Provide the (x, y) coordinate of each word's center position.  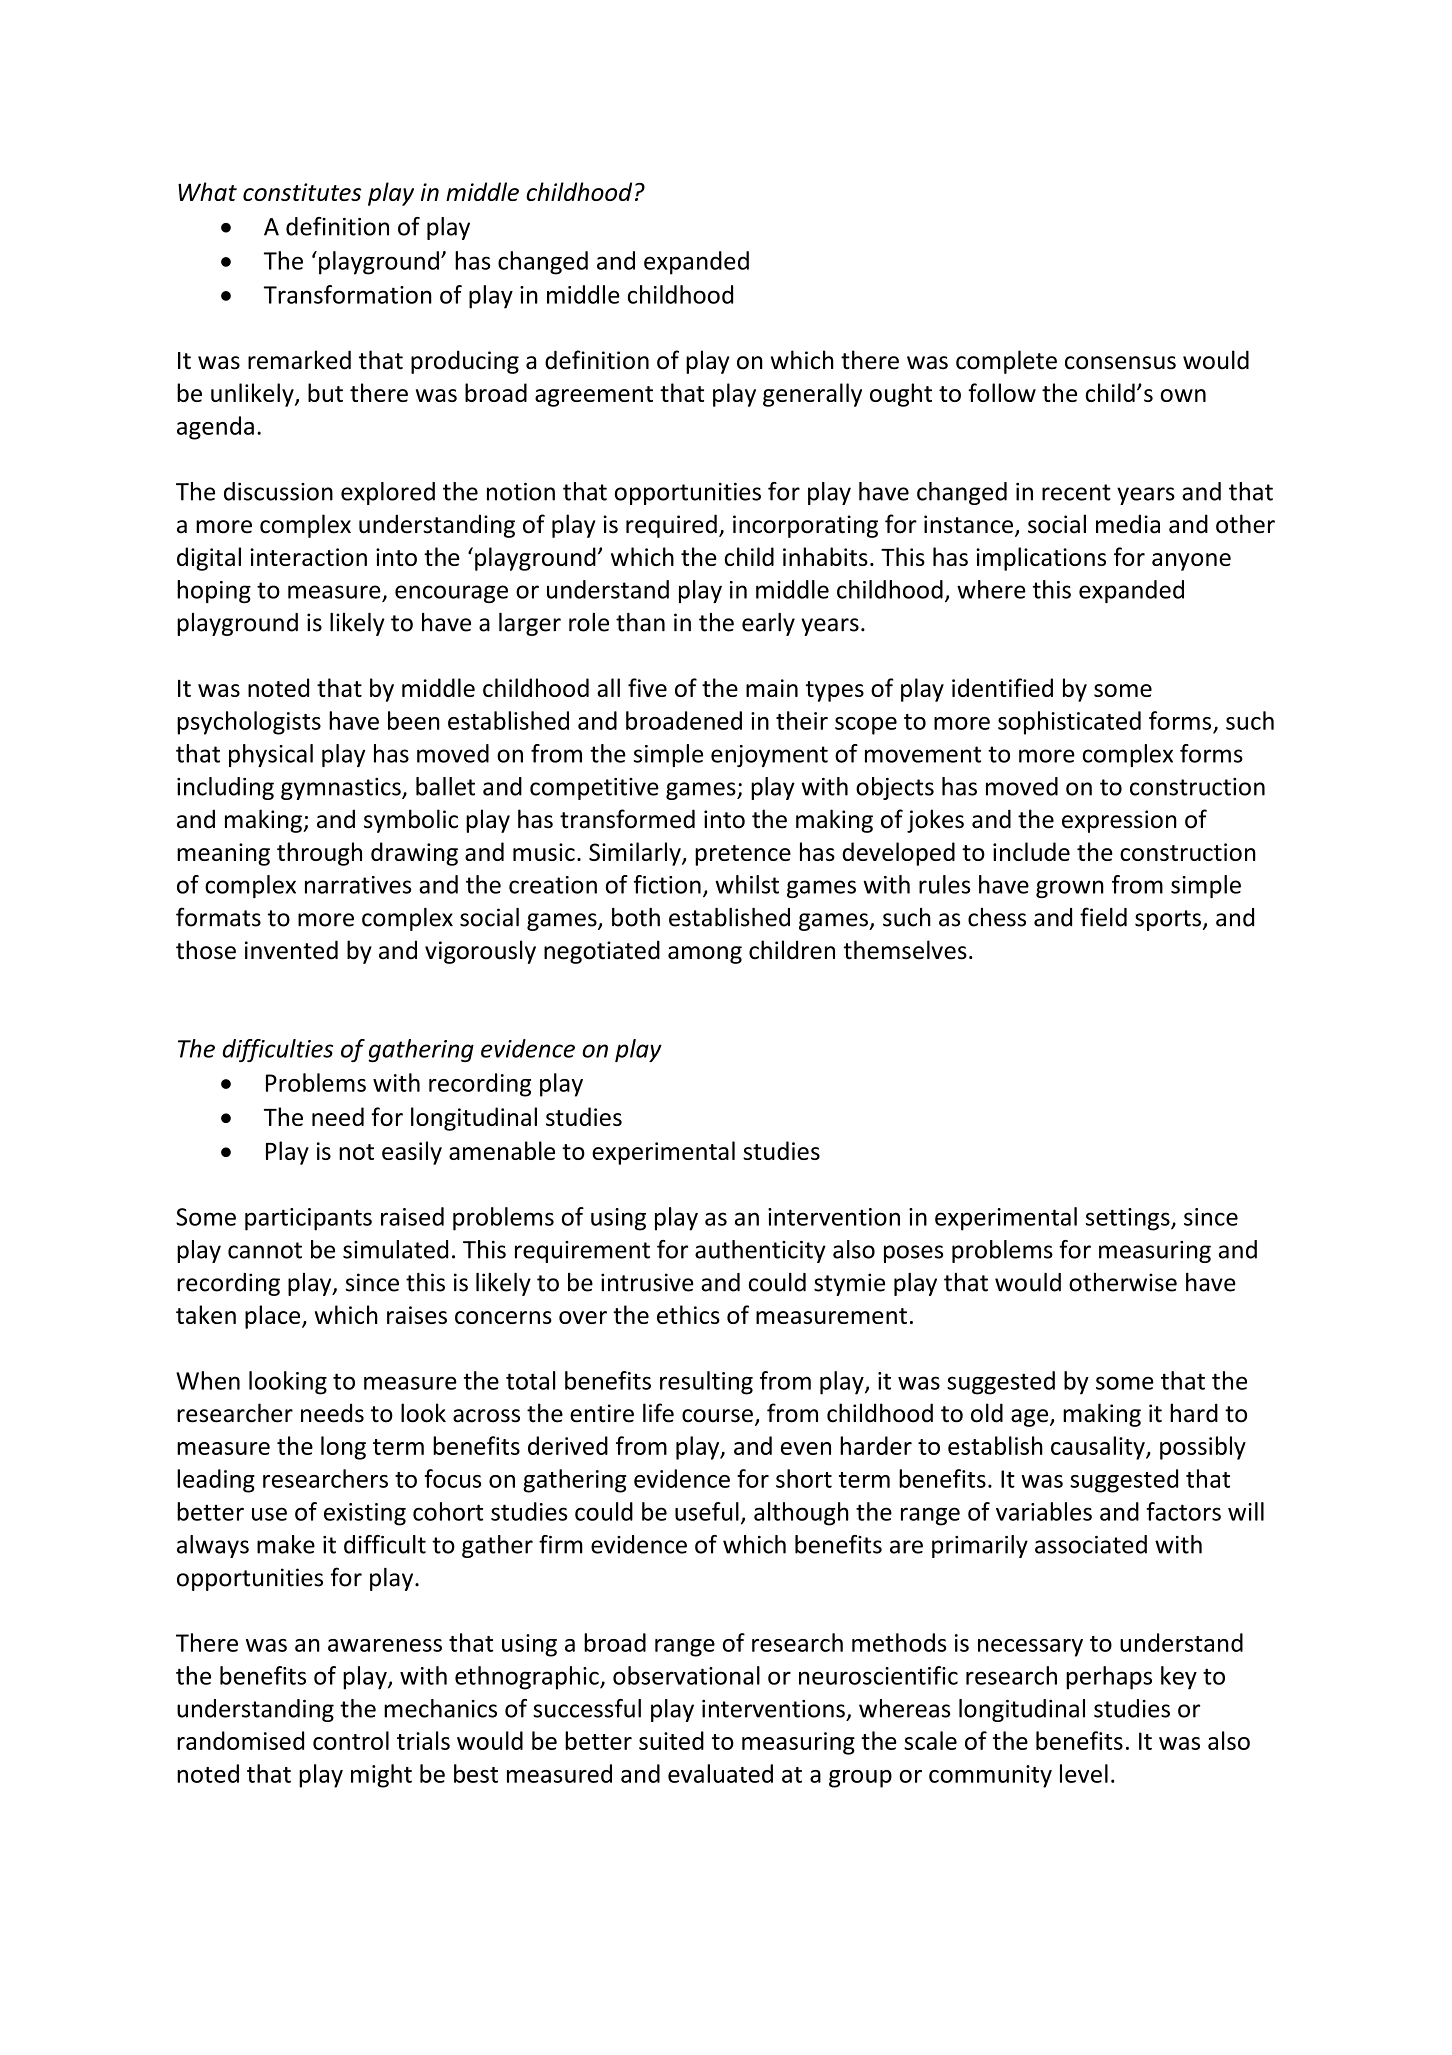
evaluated (720, 1773)
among (705, 955)
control (351, 1740)
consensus (1120, 363)
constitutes (302, 192)
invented (291, 950)
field (1103, 917)
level (1084, 1773)
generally (812, 395)
